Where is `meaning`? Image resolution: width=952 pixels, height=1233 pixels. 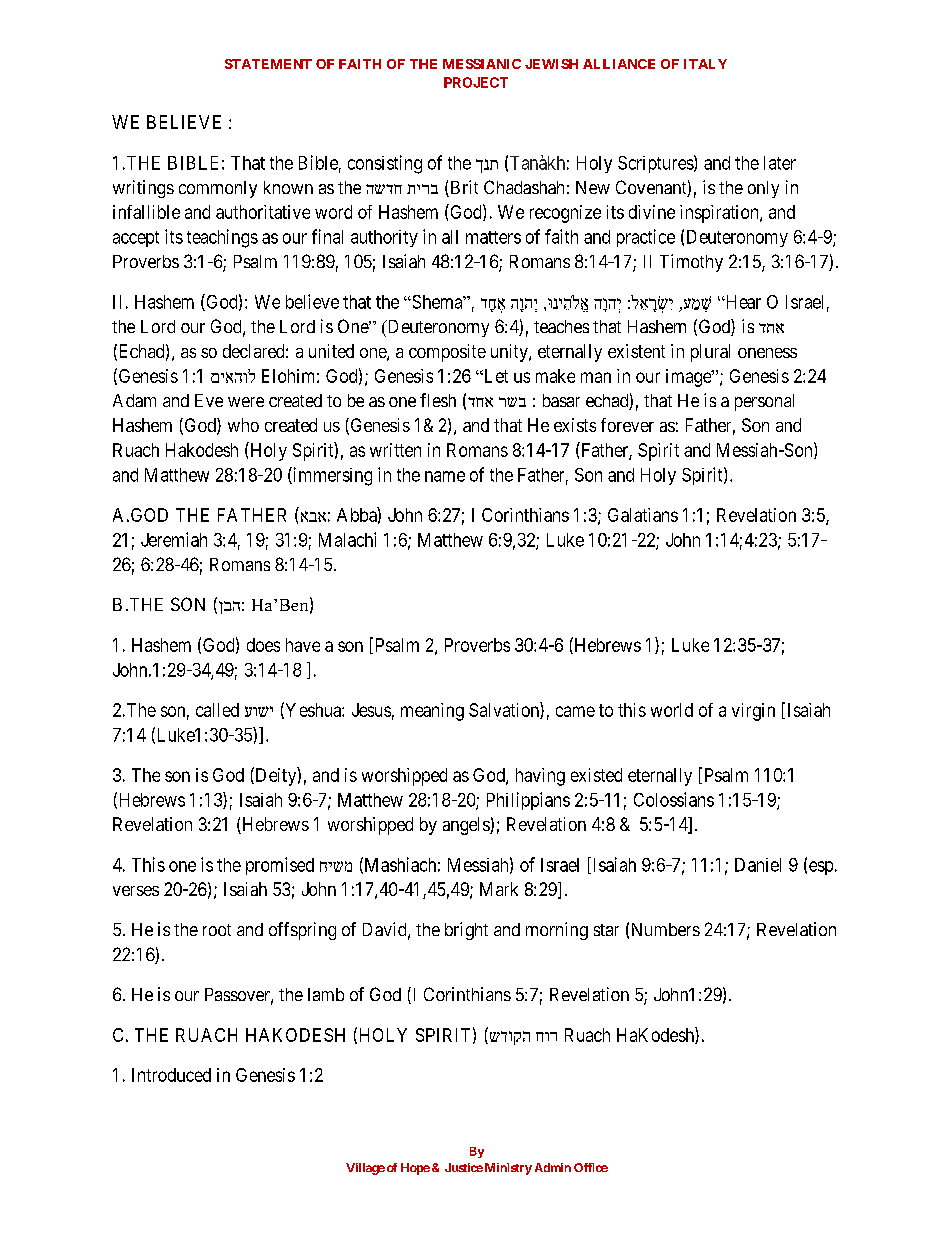 meaning is located at coordinates (432, 712).
